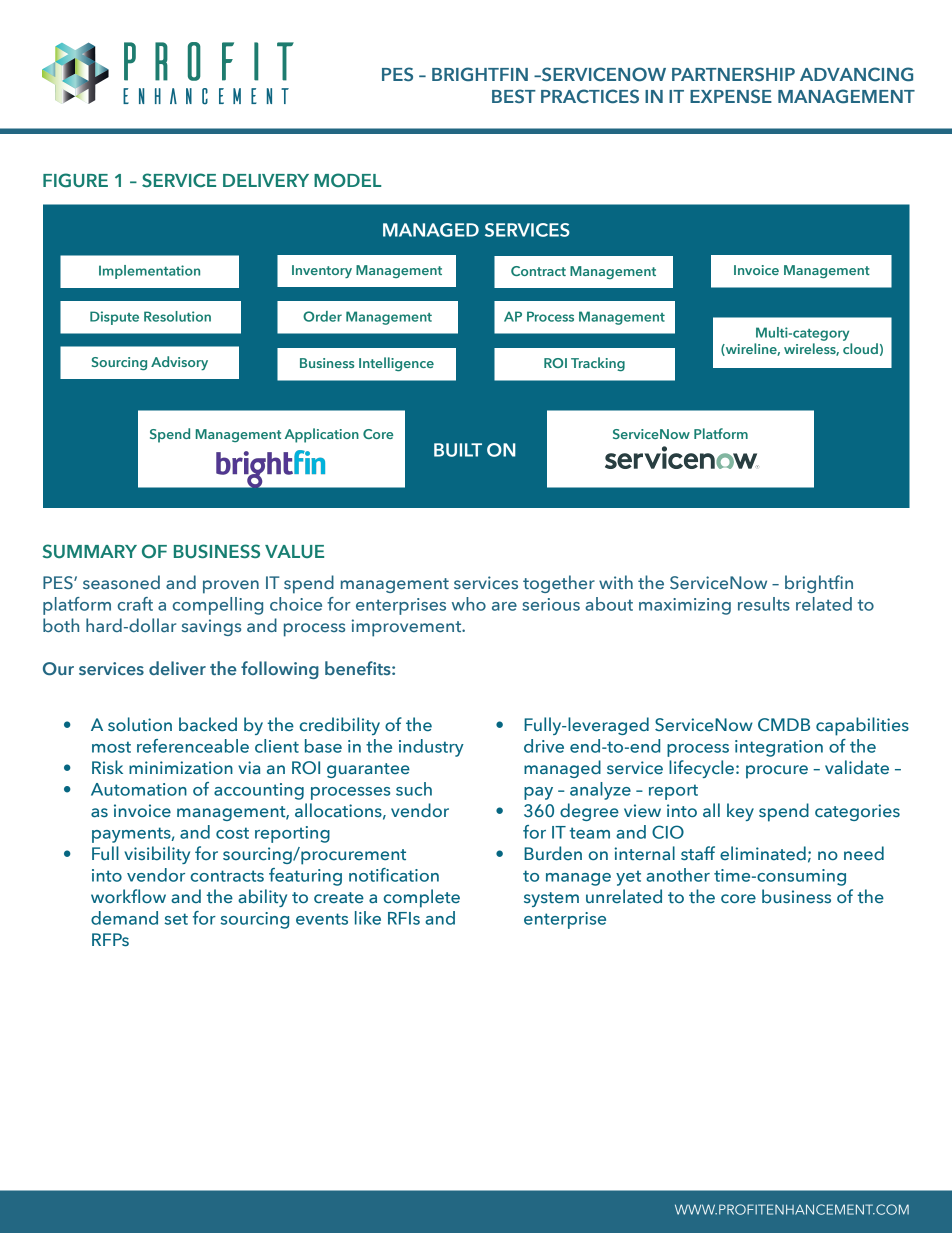 The width and height of the screenshot is (952, 1233). What do you see at coordinates (179, 363) in the screenshot?
I see `Advisory` at bounding box center [179, 363].
